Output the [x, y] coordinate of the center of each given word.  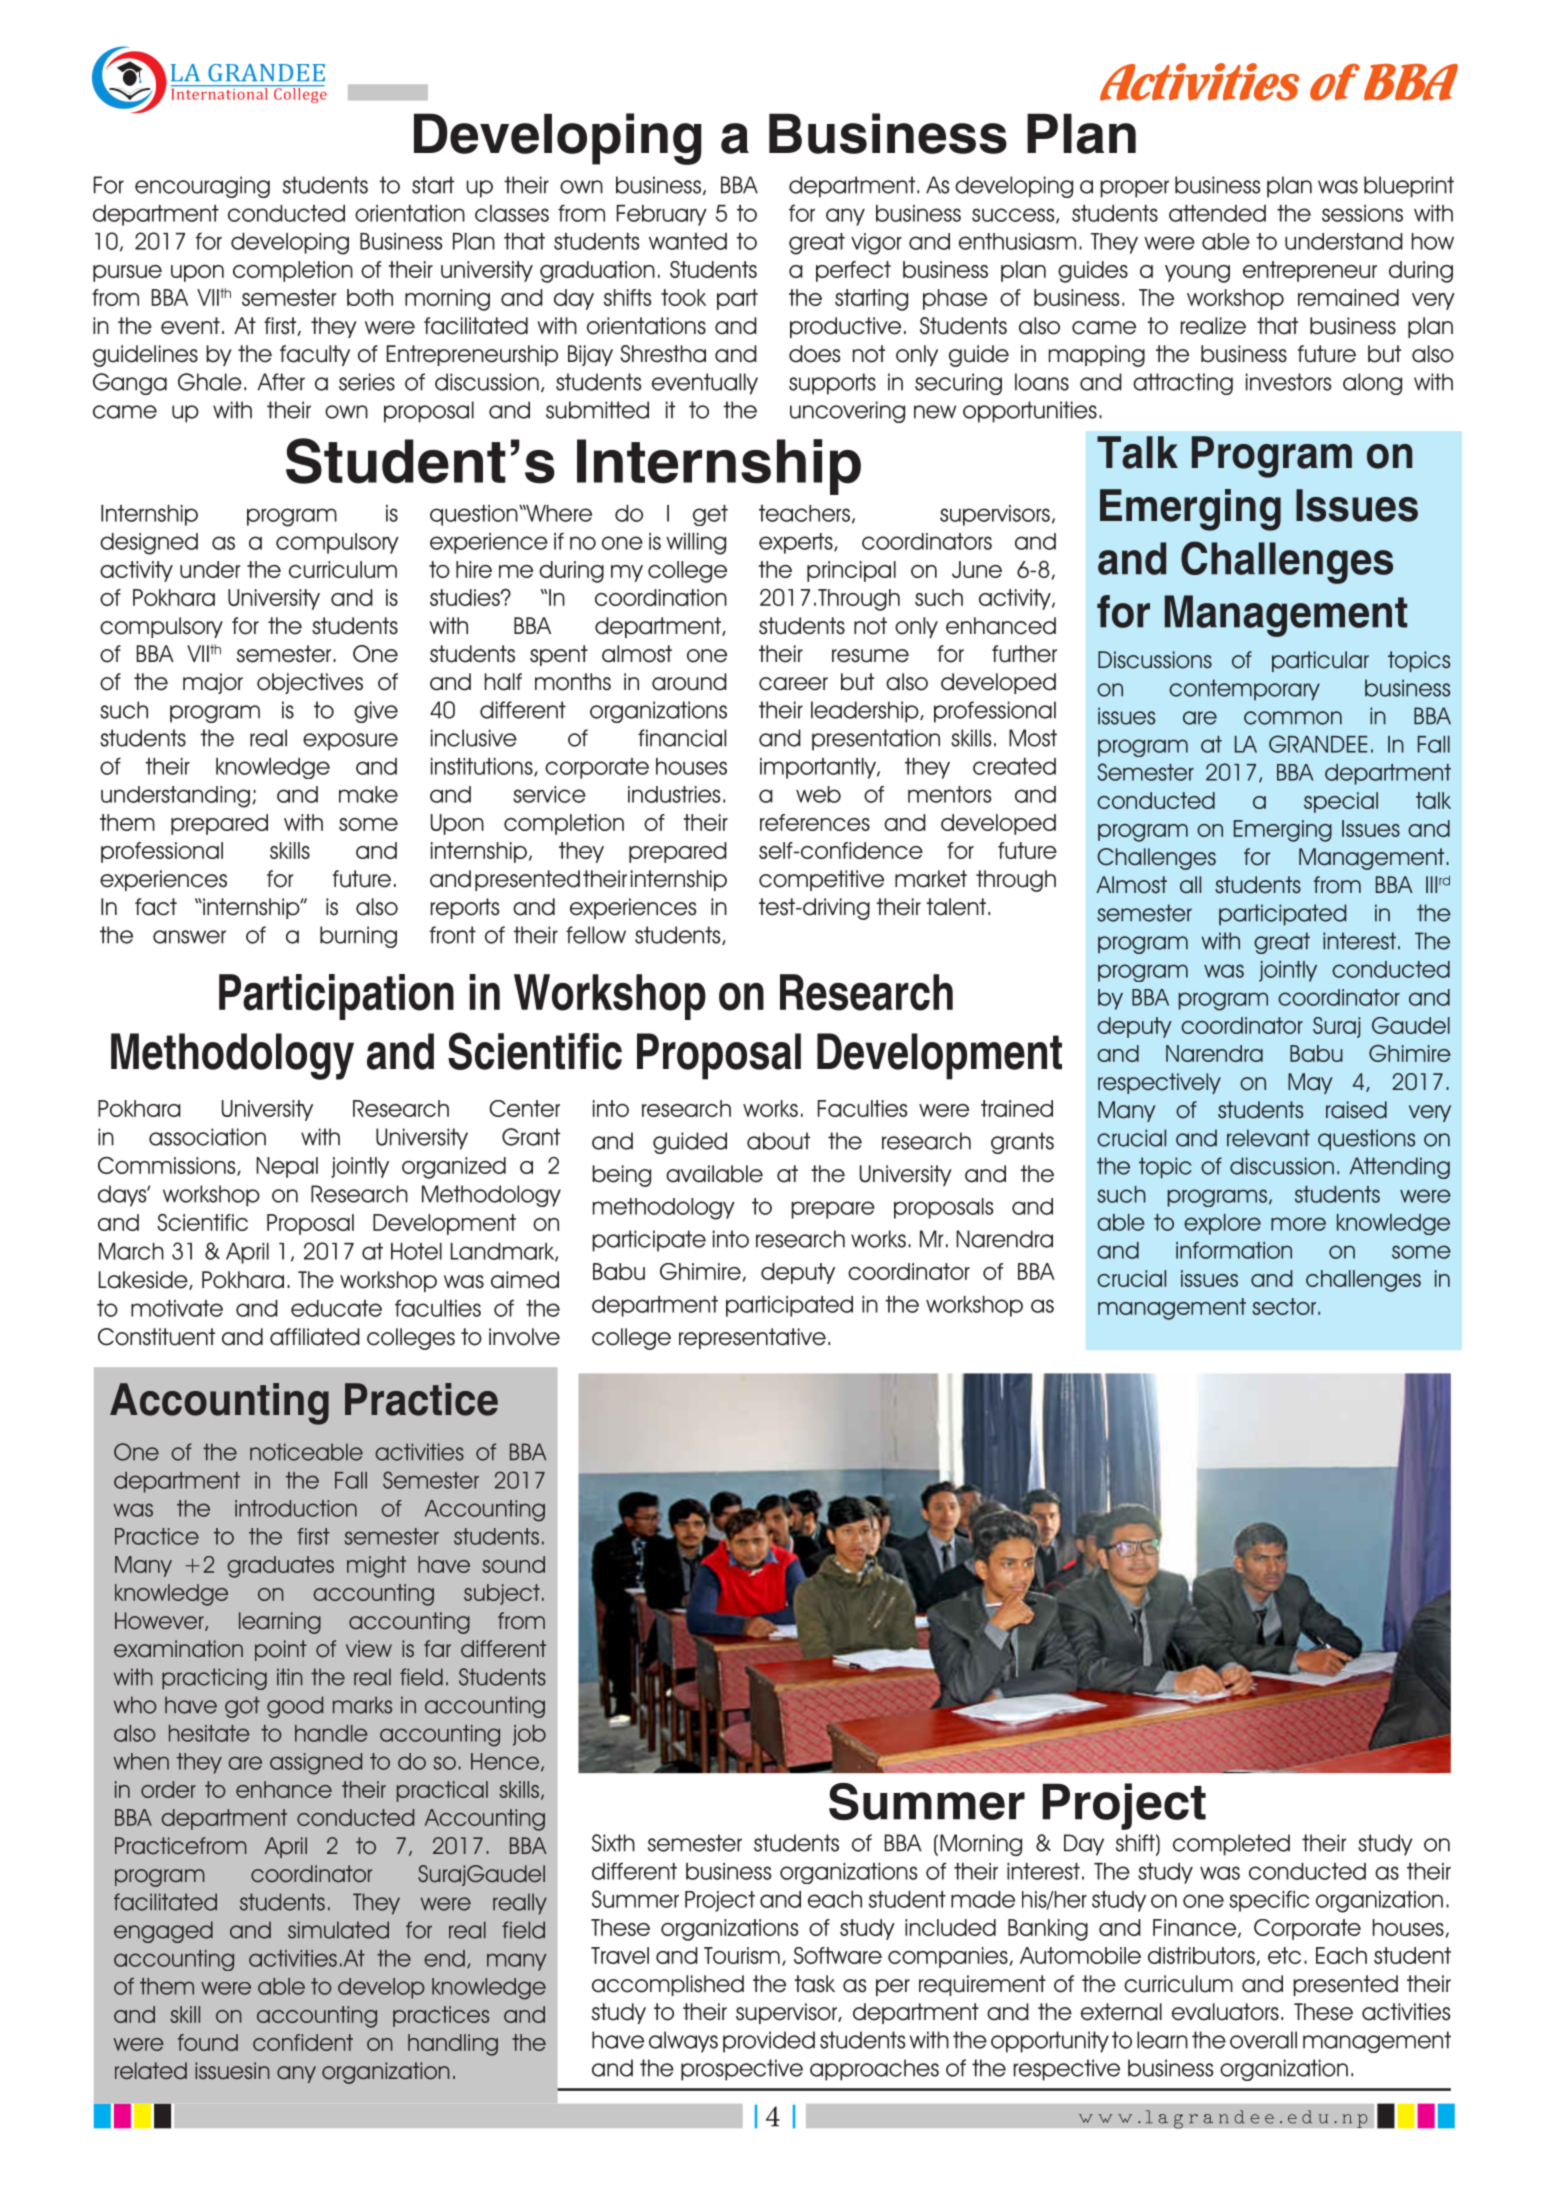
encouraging [202, 187]
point [281, 1650]
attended [1217, 213]
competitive [821, 880]
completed [1231, 1845]
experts [797, 543]
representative [752, 1338]
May [1310, 1083]
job [529, 1735]
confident [303, 2042]
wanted [688, 241]
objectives [310, 683]
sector [1284, 1306]
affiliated [315, 1337]
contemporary [1244, 690]
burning [358, 937]
